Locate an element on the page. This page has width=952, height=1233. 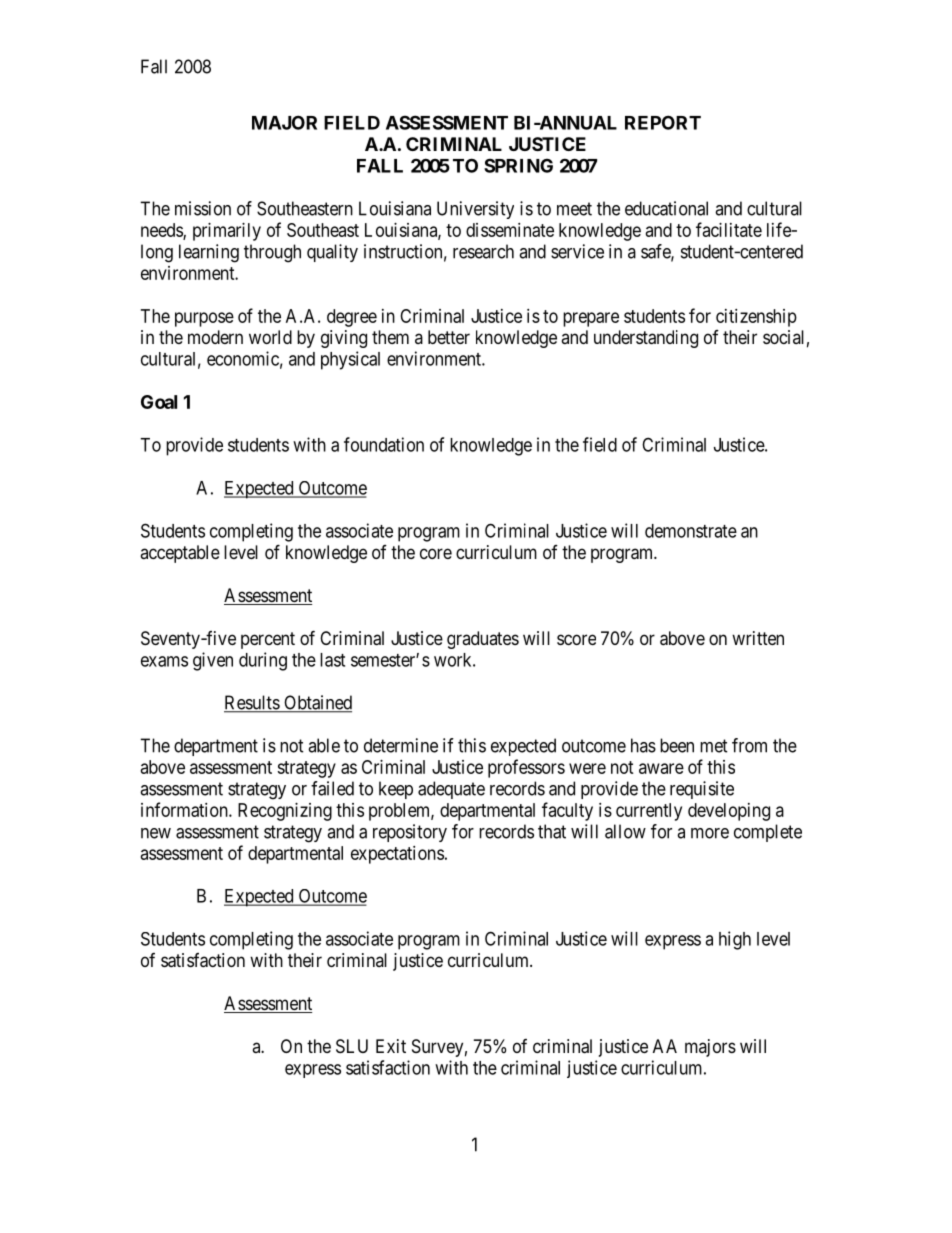
mission is located at coordinates (203, 208).
